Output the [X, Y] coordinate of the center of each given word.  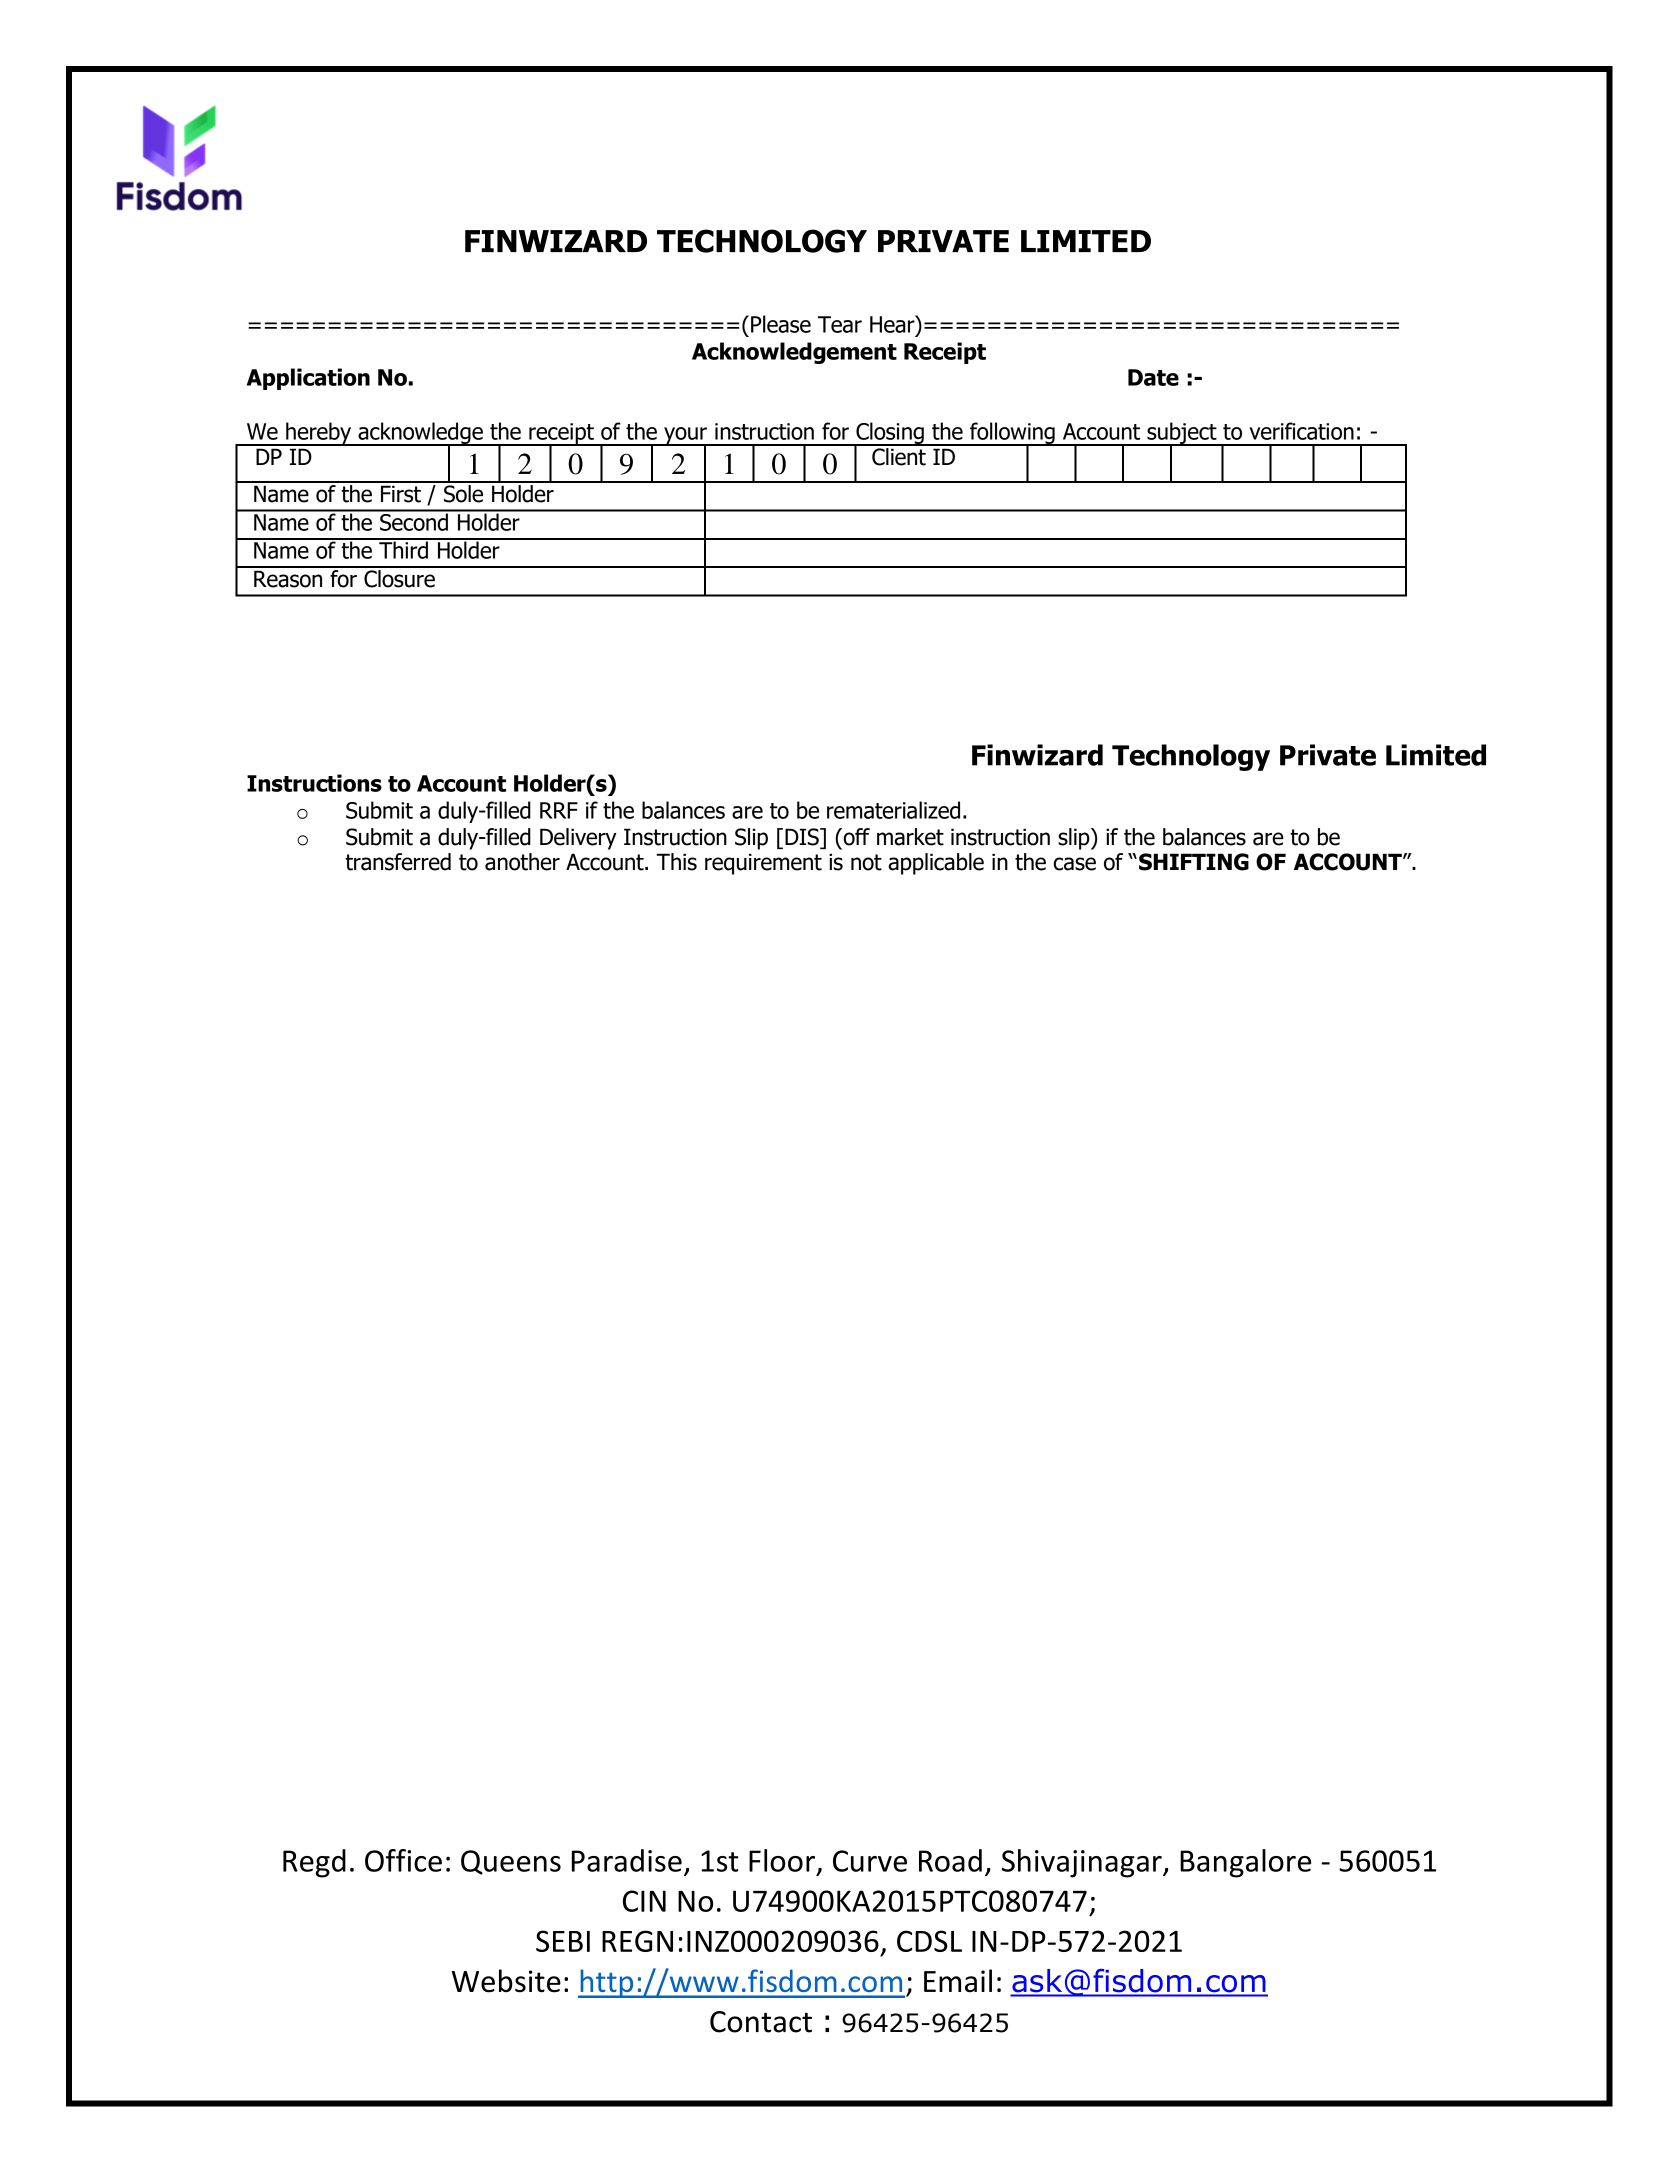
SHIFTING [1194, 862]
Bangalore [1245, 1863]
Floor [783, 1861]
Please [781, 324]
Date [1153, 377]
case [1074, 864]
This [676, 862]
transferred [398, 862]
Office [403, 1860]
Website [506, 1981]
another [522, 862]
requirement [763, 864]
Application [308, 379]
